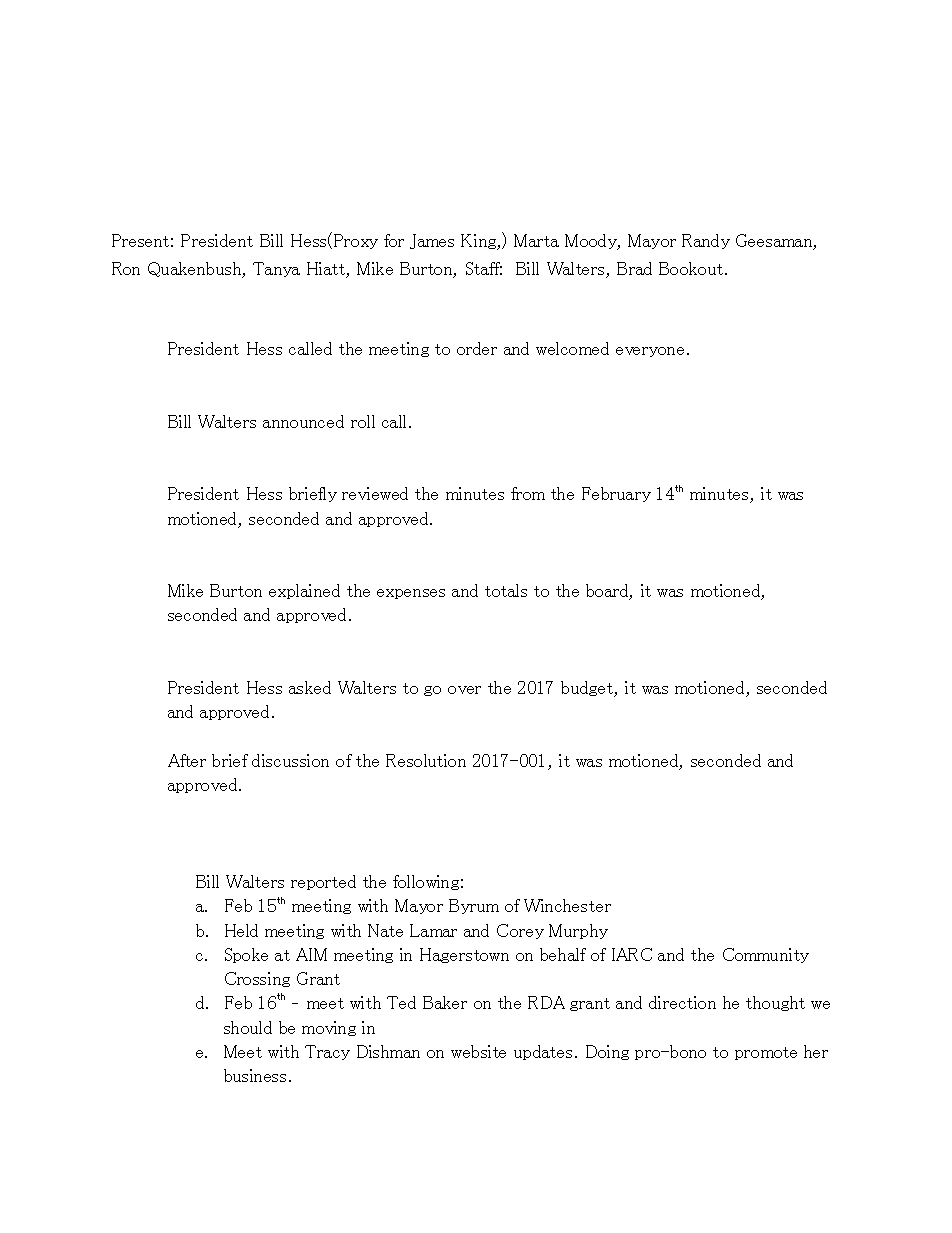 The width and height of the screenshot is (952, 1233). I want to click on After, so click(187, 760).
